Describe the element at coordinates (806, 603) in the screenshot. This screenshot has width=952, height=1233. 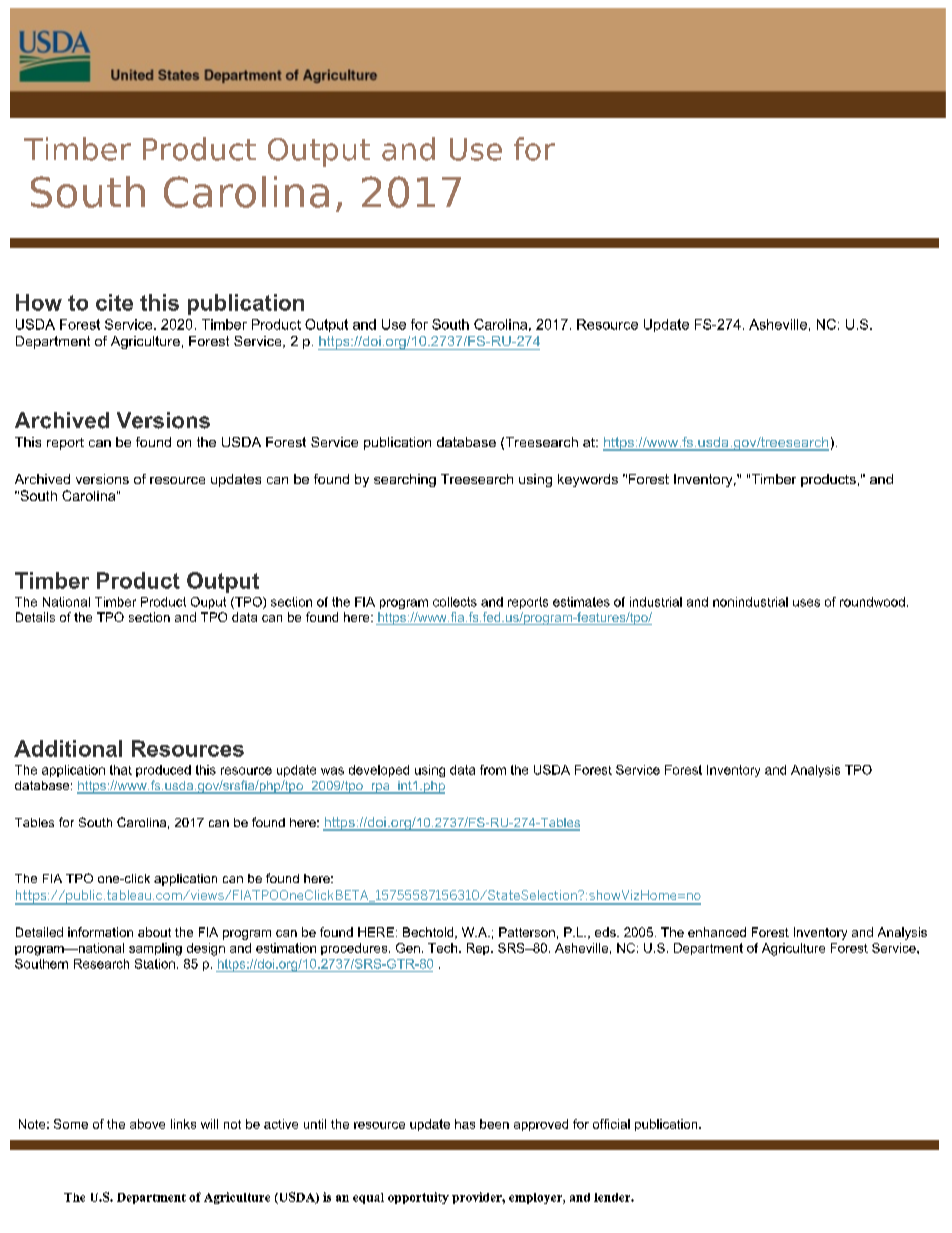
I see `uses` at that location.
